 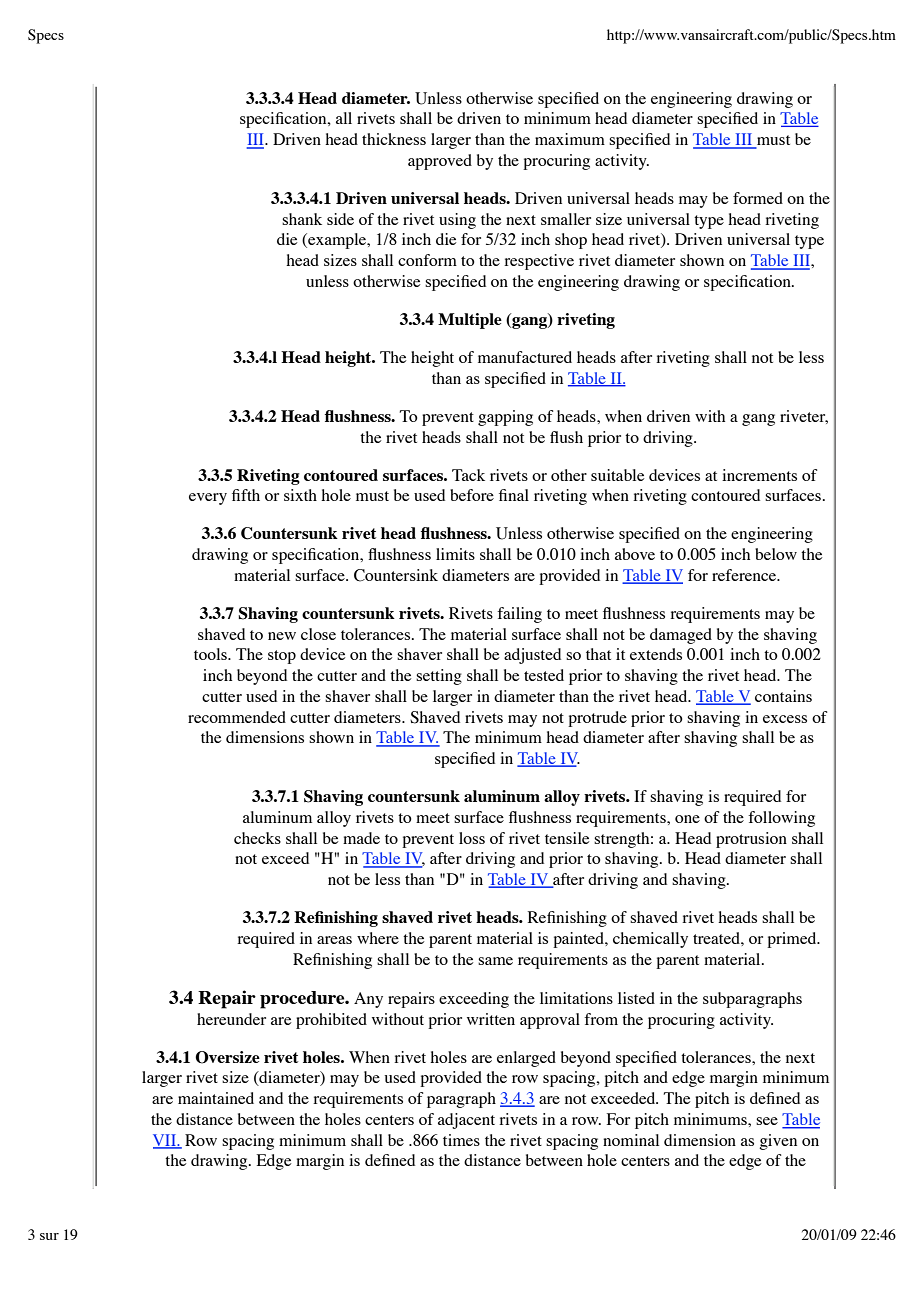 I want to click on example, so click(x=337, y=241).
